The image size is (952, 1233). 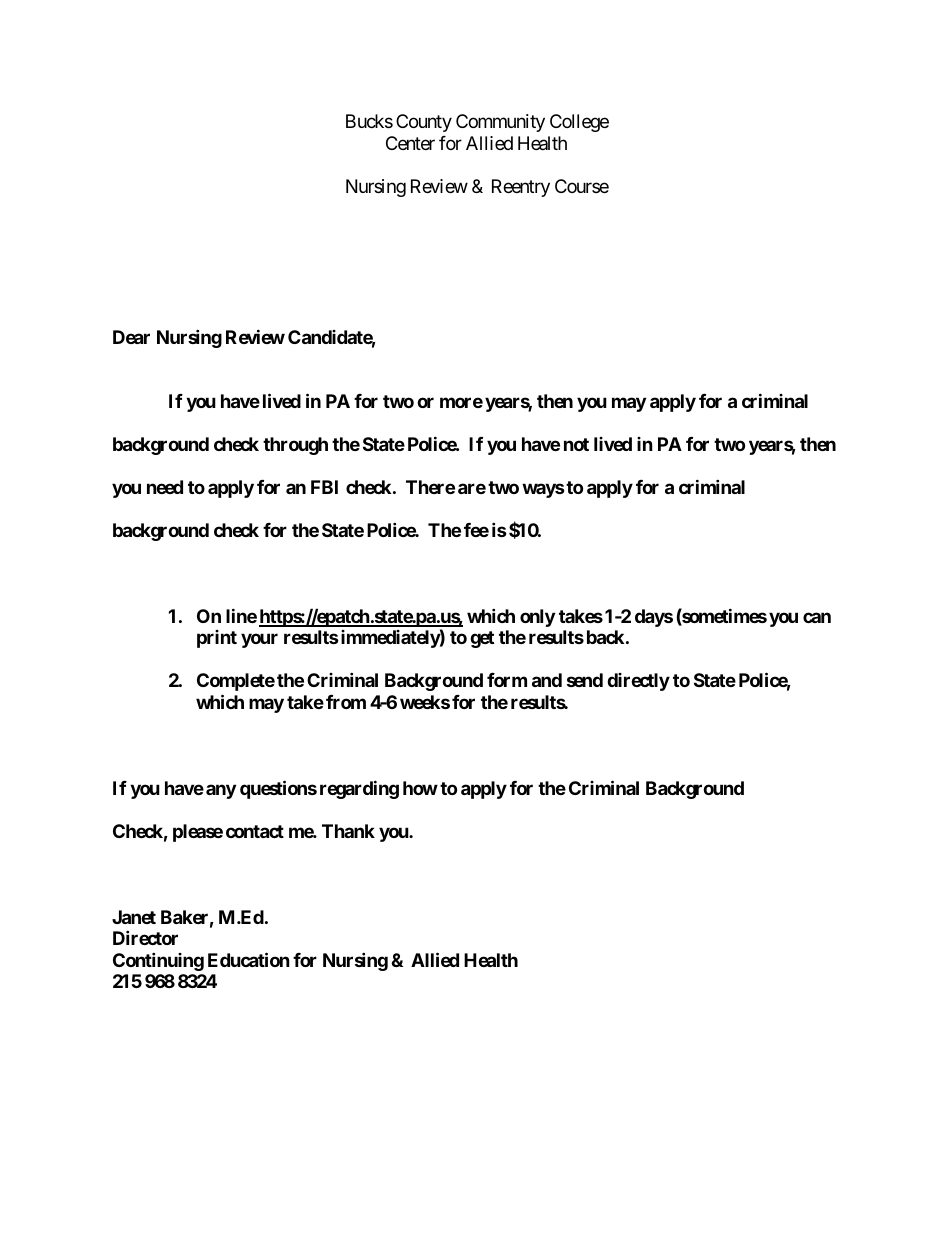 What do you see at coordinates (158, 961) in the page?
I see `Continuing` at bounding box center [158, 961].
